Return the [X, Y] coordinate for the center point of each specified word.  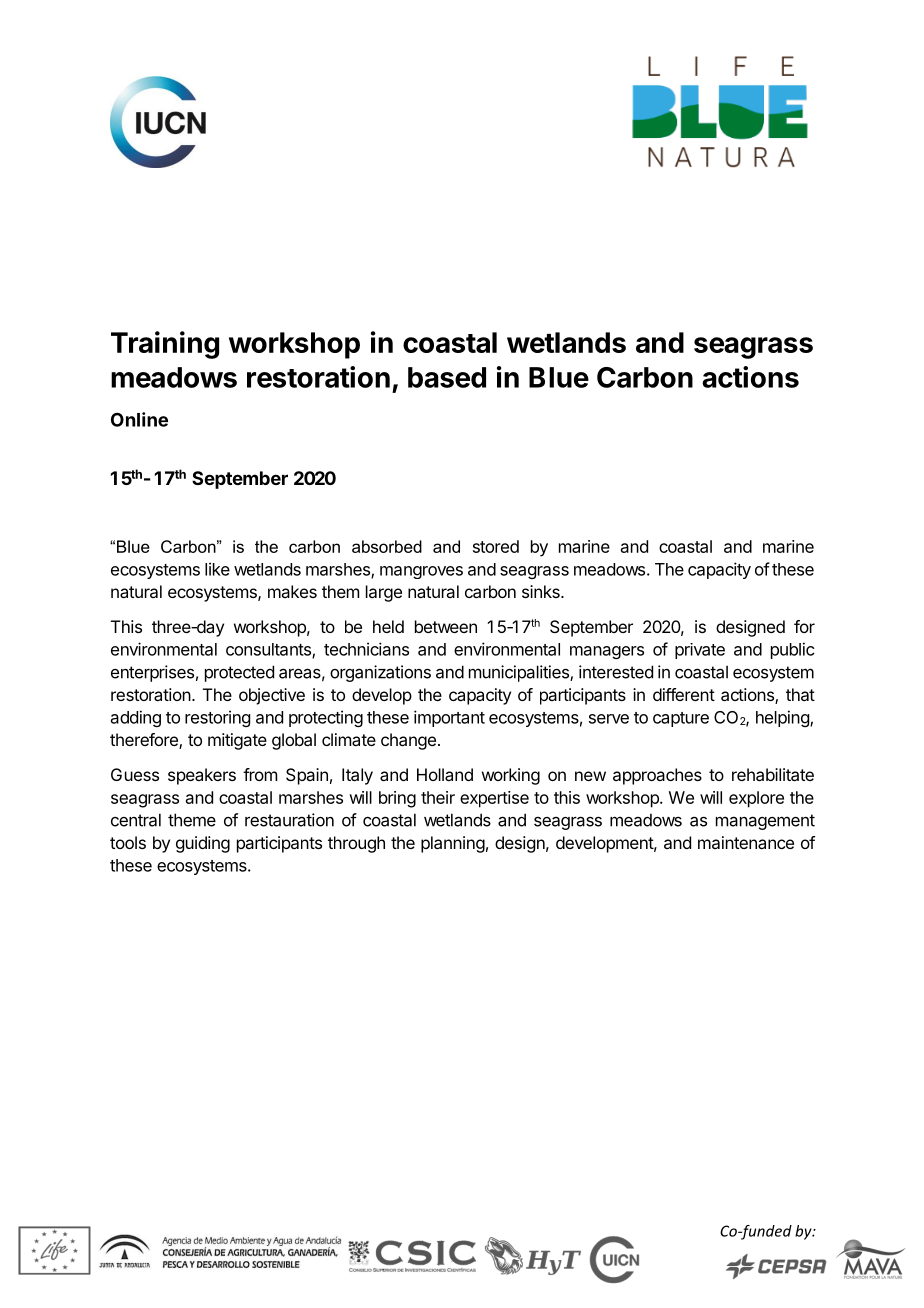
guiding [203, 844]
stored [496, 546]
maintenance [746, 842]
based [447, 377]
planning [453, 844]
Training [165, 345]
